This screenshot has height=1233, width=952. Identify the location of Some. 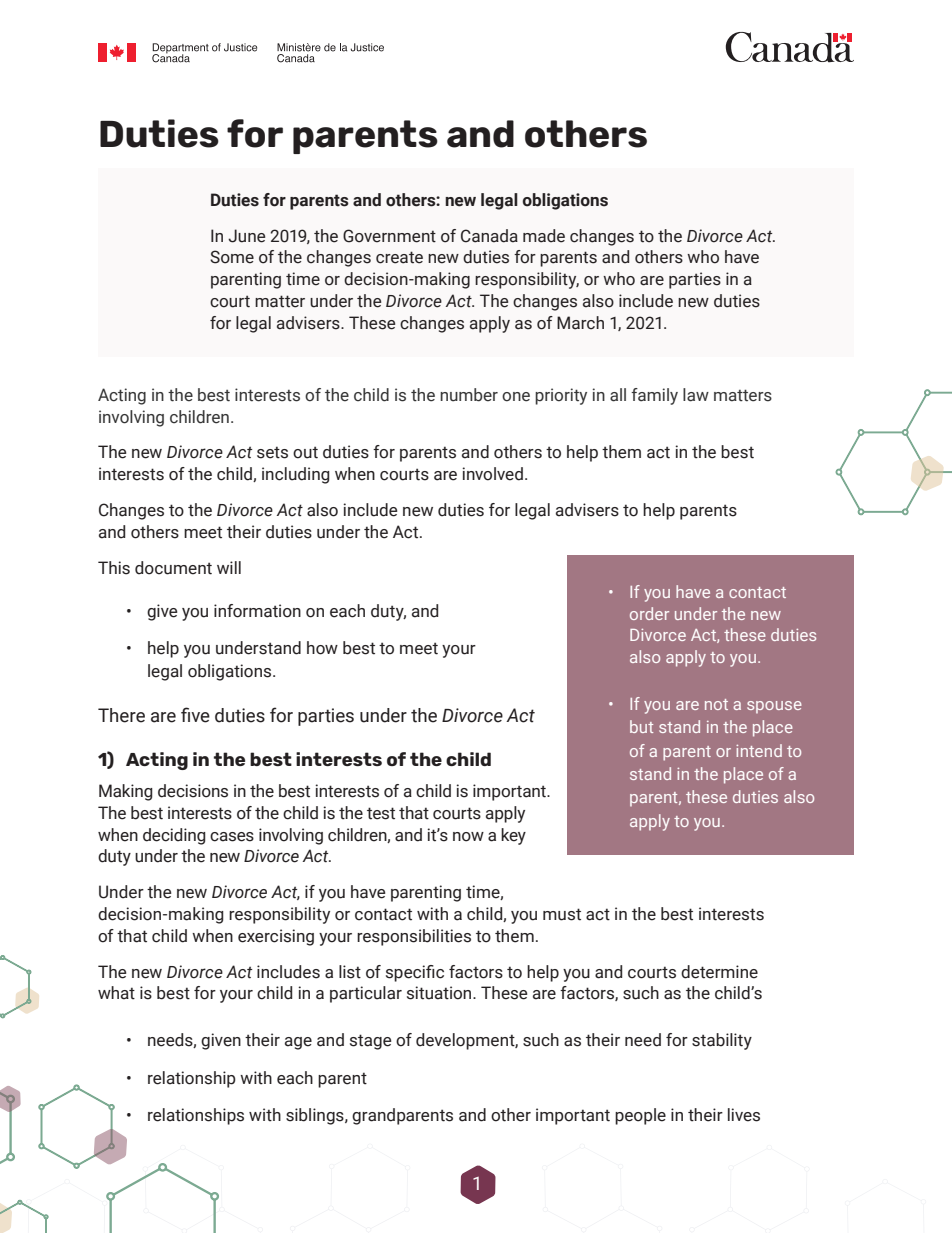
(232, 257).
